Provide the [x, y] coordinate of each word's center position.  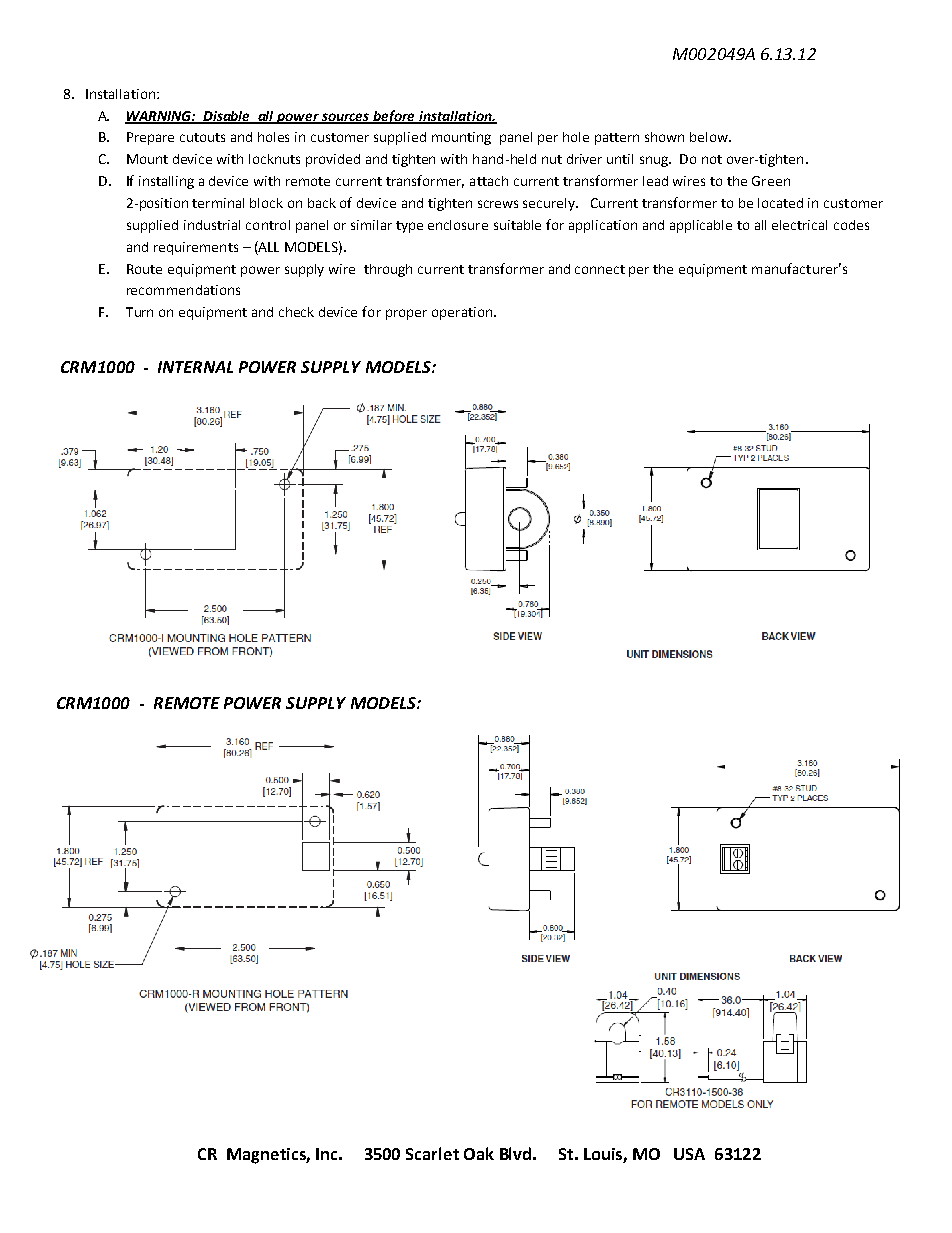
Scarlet [432, 1153]
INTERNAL [195, 367]
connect [600, 269]
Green [771, 181]
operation [462, 313]
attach [489, 181]
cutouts [202, 137]
